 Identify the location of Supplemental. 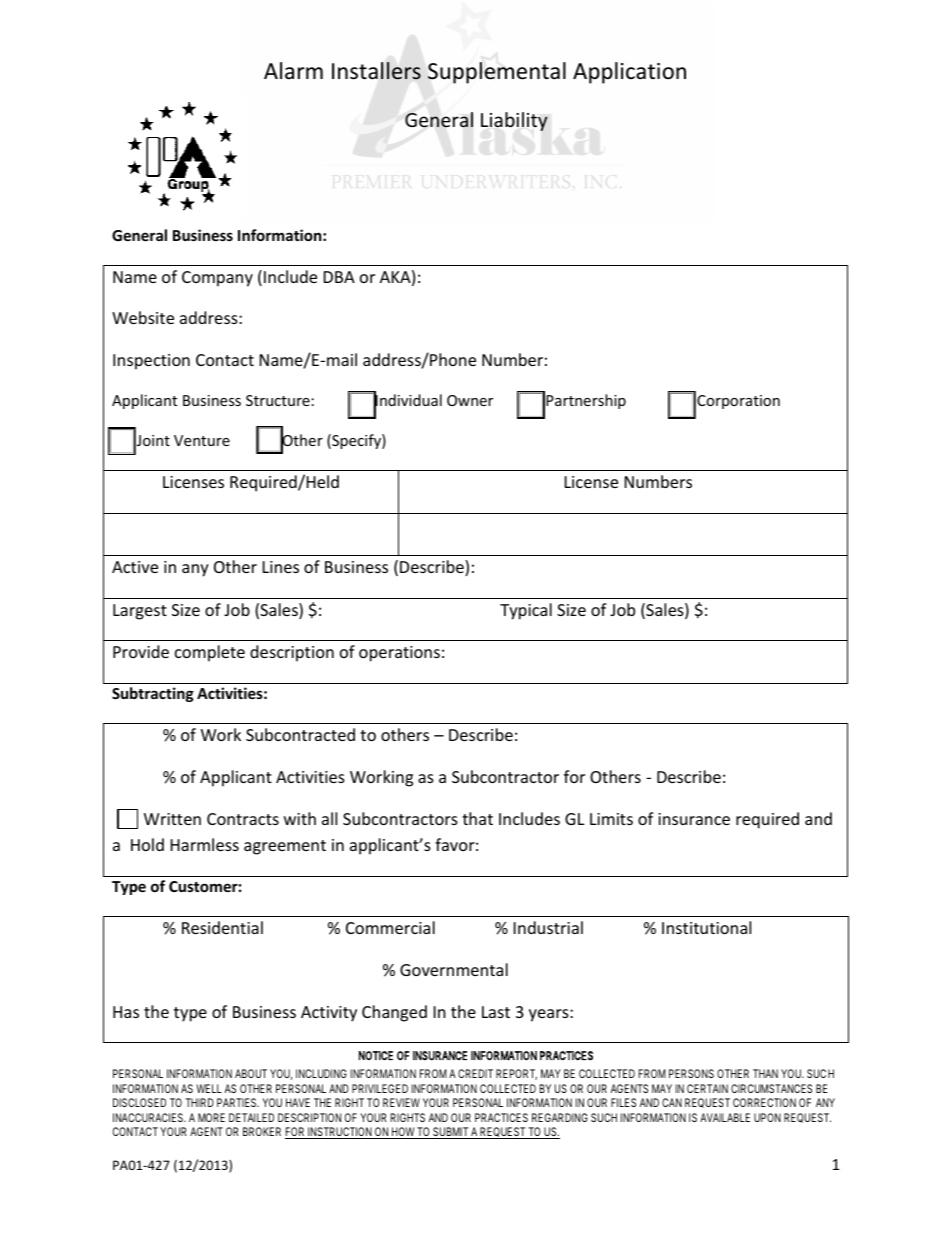
(497, 73).
